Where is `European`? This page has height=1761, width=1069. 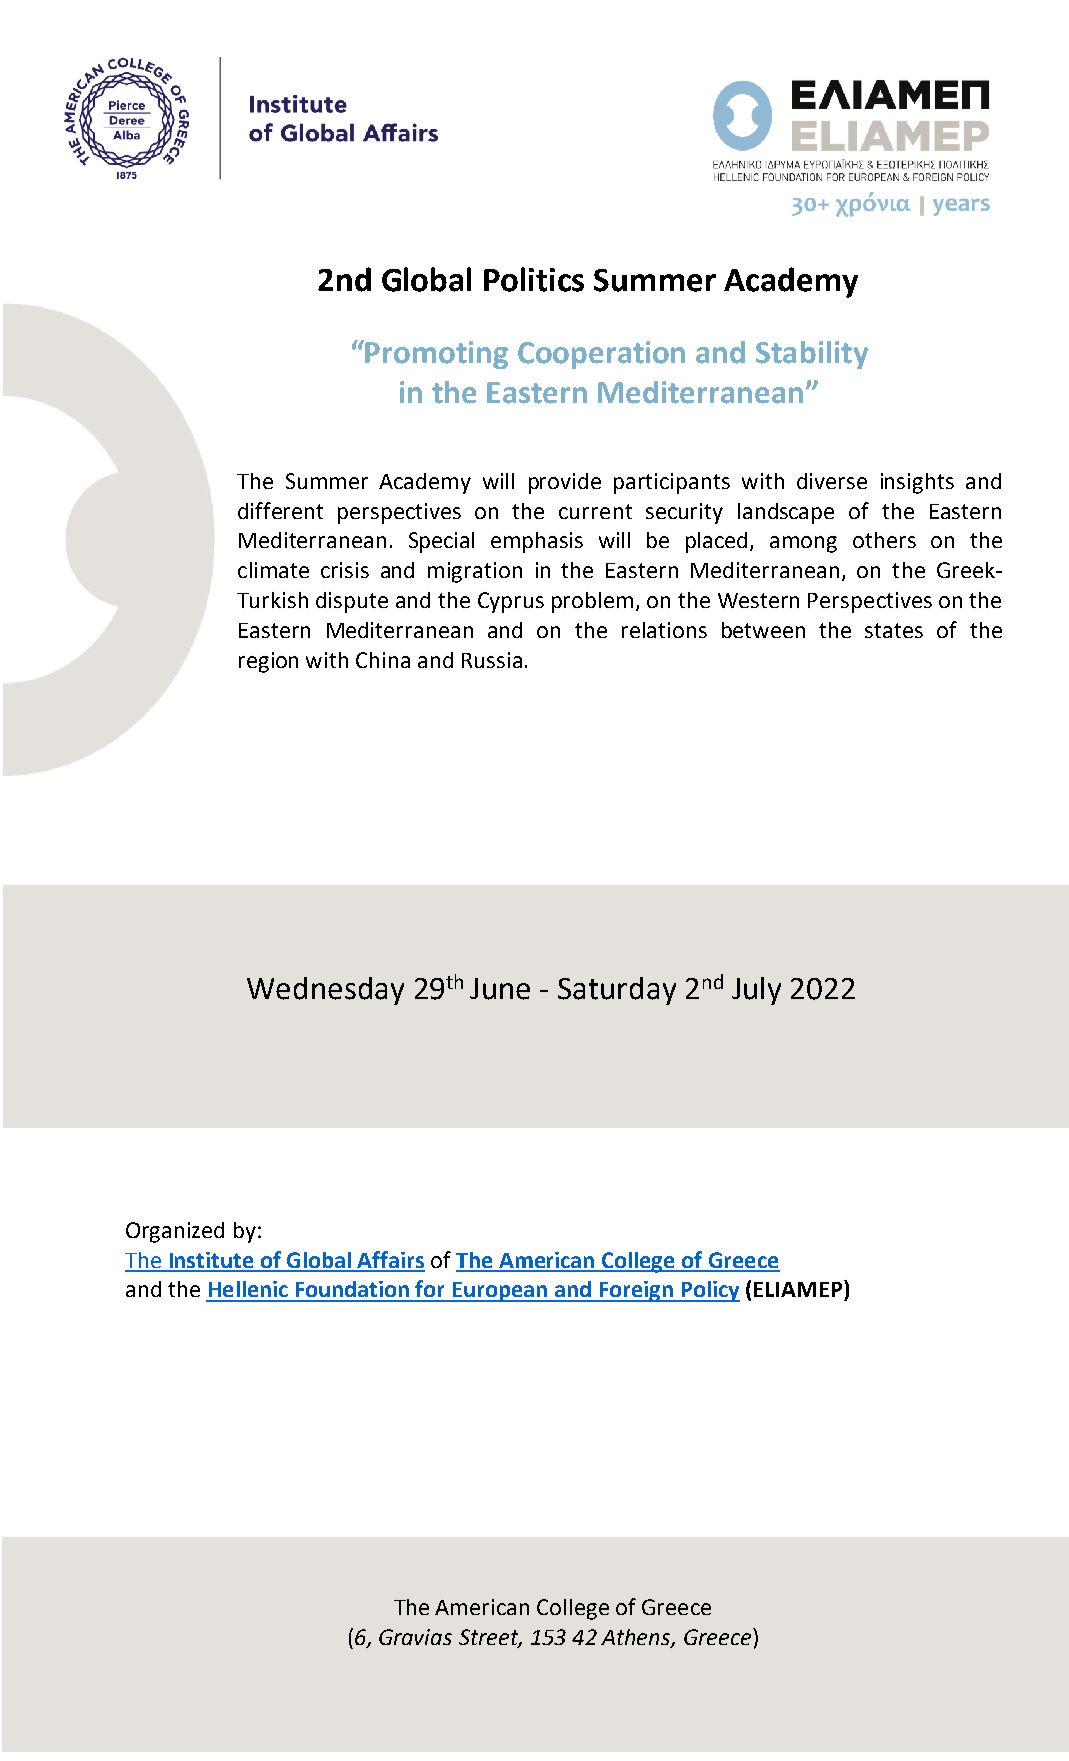 European is located at coordinates (500, 1292).
